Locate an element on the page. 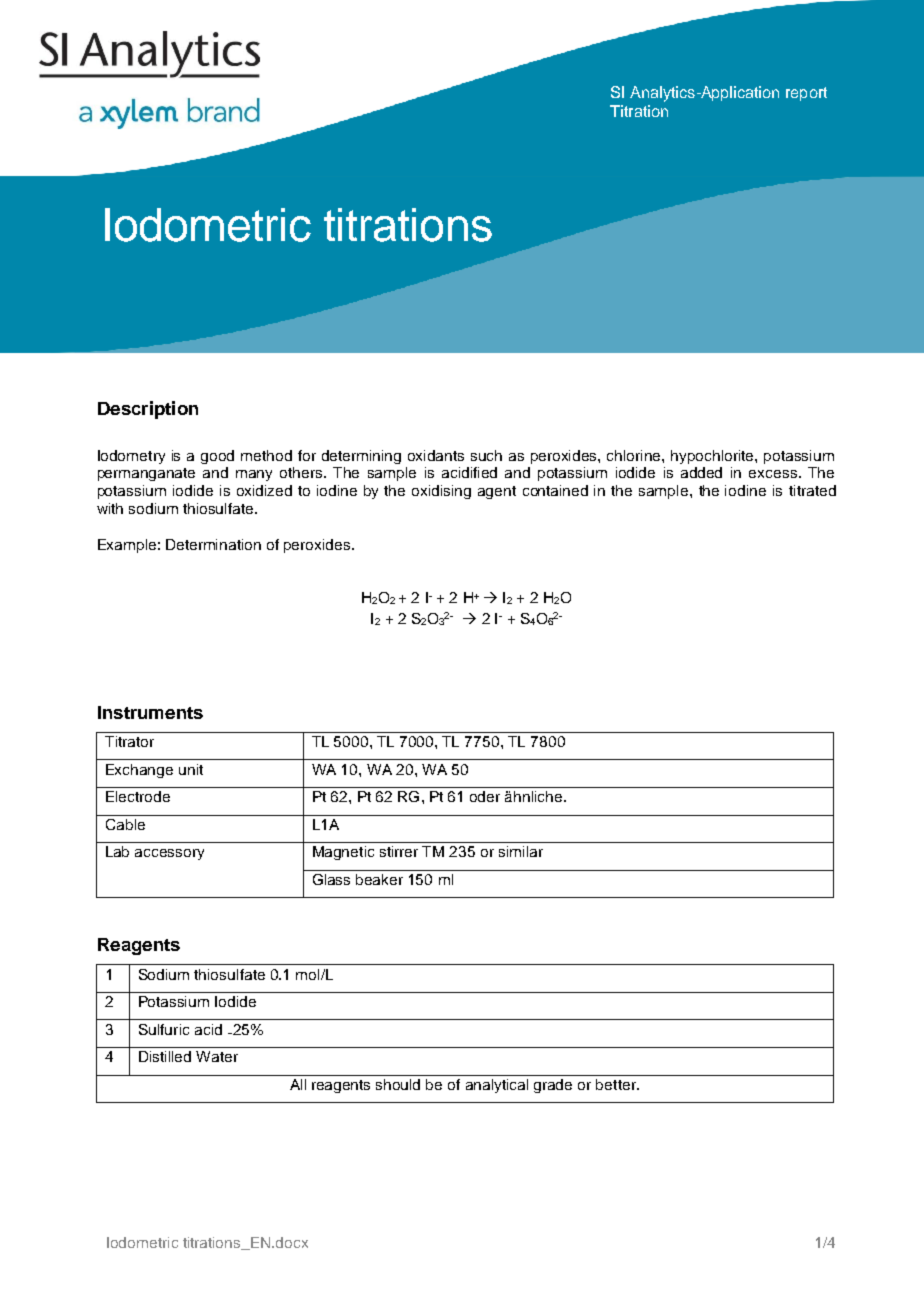 Image resolution: width=924 pixels, height=1307 pixels. Description is located at coordinates (148, 410).
